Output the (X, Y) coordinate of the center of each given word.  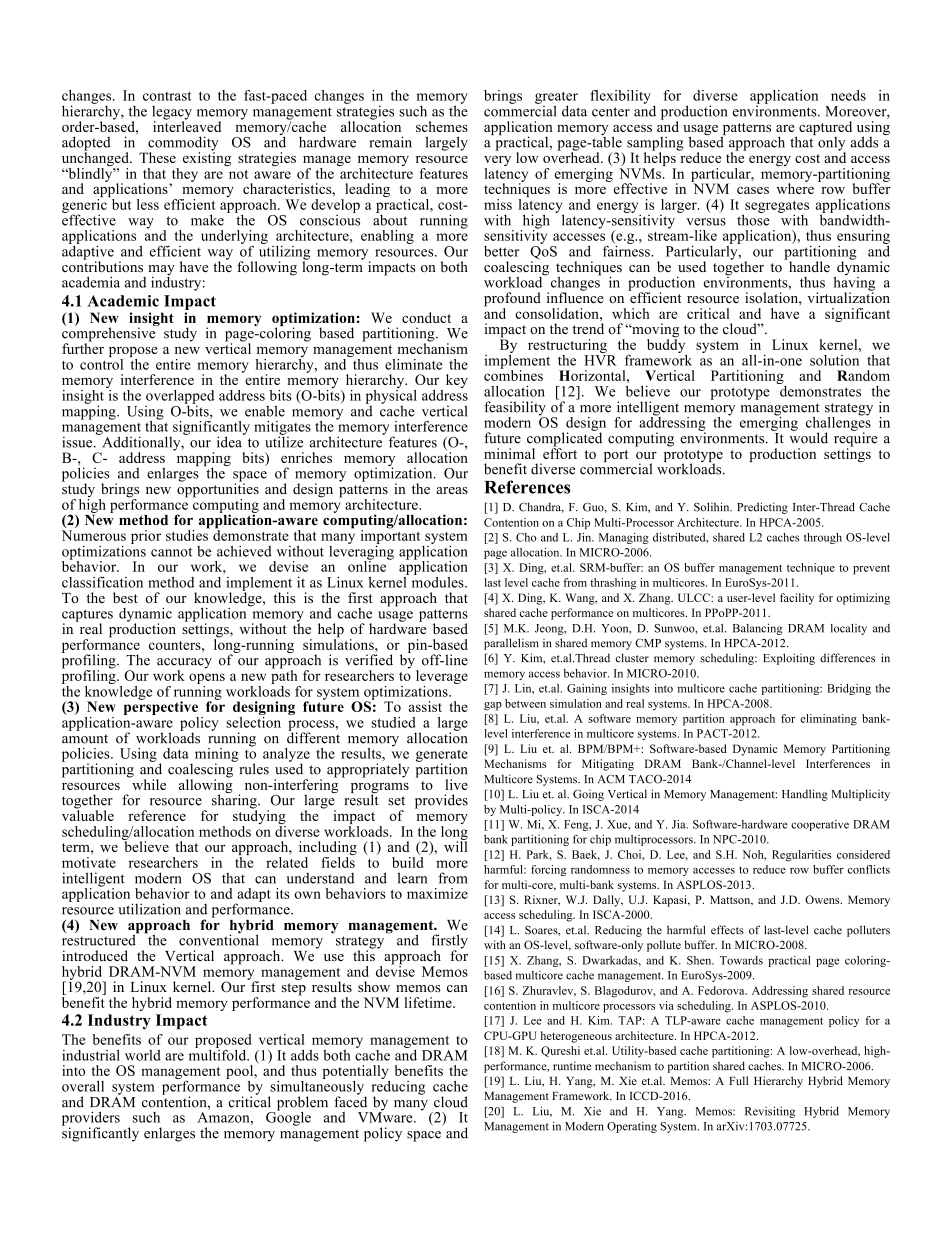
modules (439, 581)
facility (797, 599)
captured (825, 129)
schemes (442, 126)
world (143, 1055)
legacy (172, 114)
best (125, 597)
